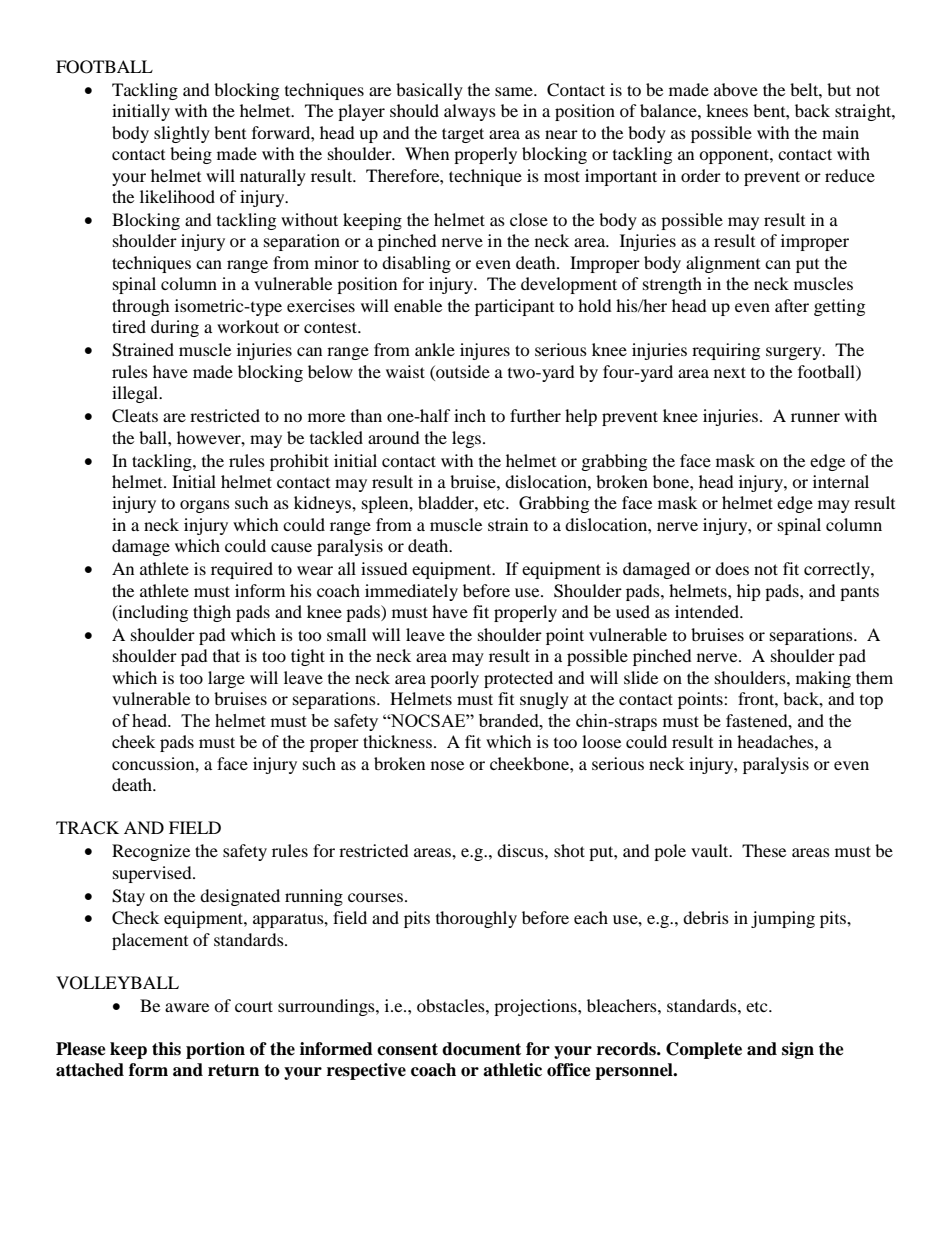  What do you see at coordinates (704, 1050) in the page?
I see `Complete` at bounding box center [704, 1050].
